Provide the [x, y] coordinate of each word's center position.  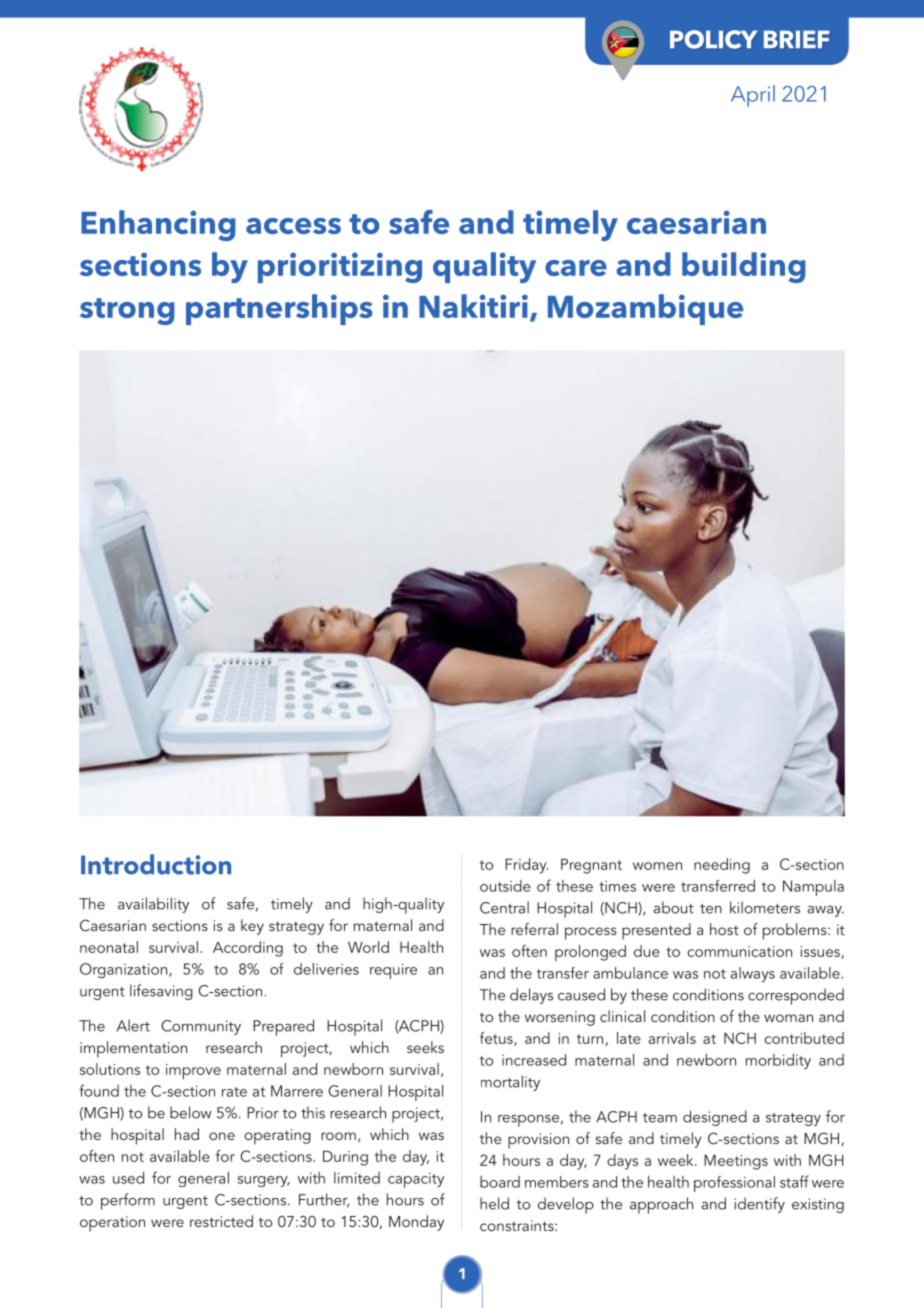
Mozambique [645, 309]
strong [127, 311]
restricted [221, 1221]
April [753, 96]
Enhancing [158, 225]
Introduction [156, 864]
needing [722, 866]
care [576, 268]
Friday [526, 866]
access [293, 226]
